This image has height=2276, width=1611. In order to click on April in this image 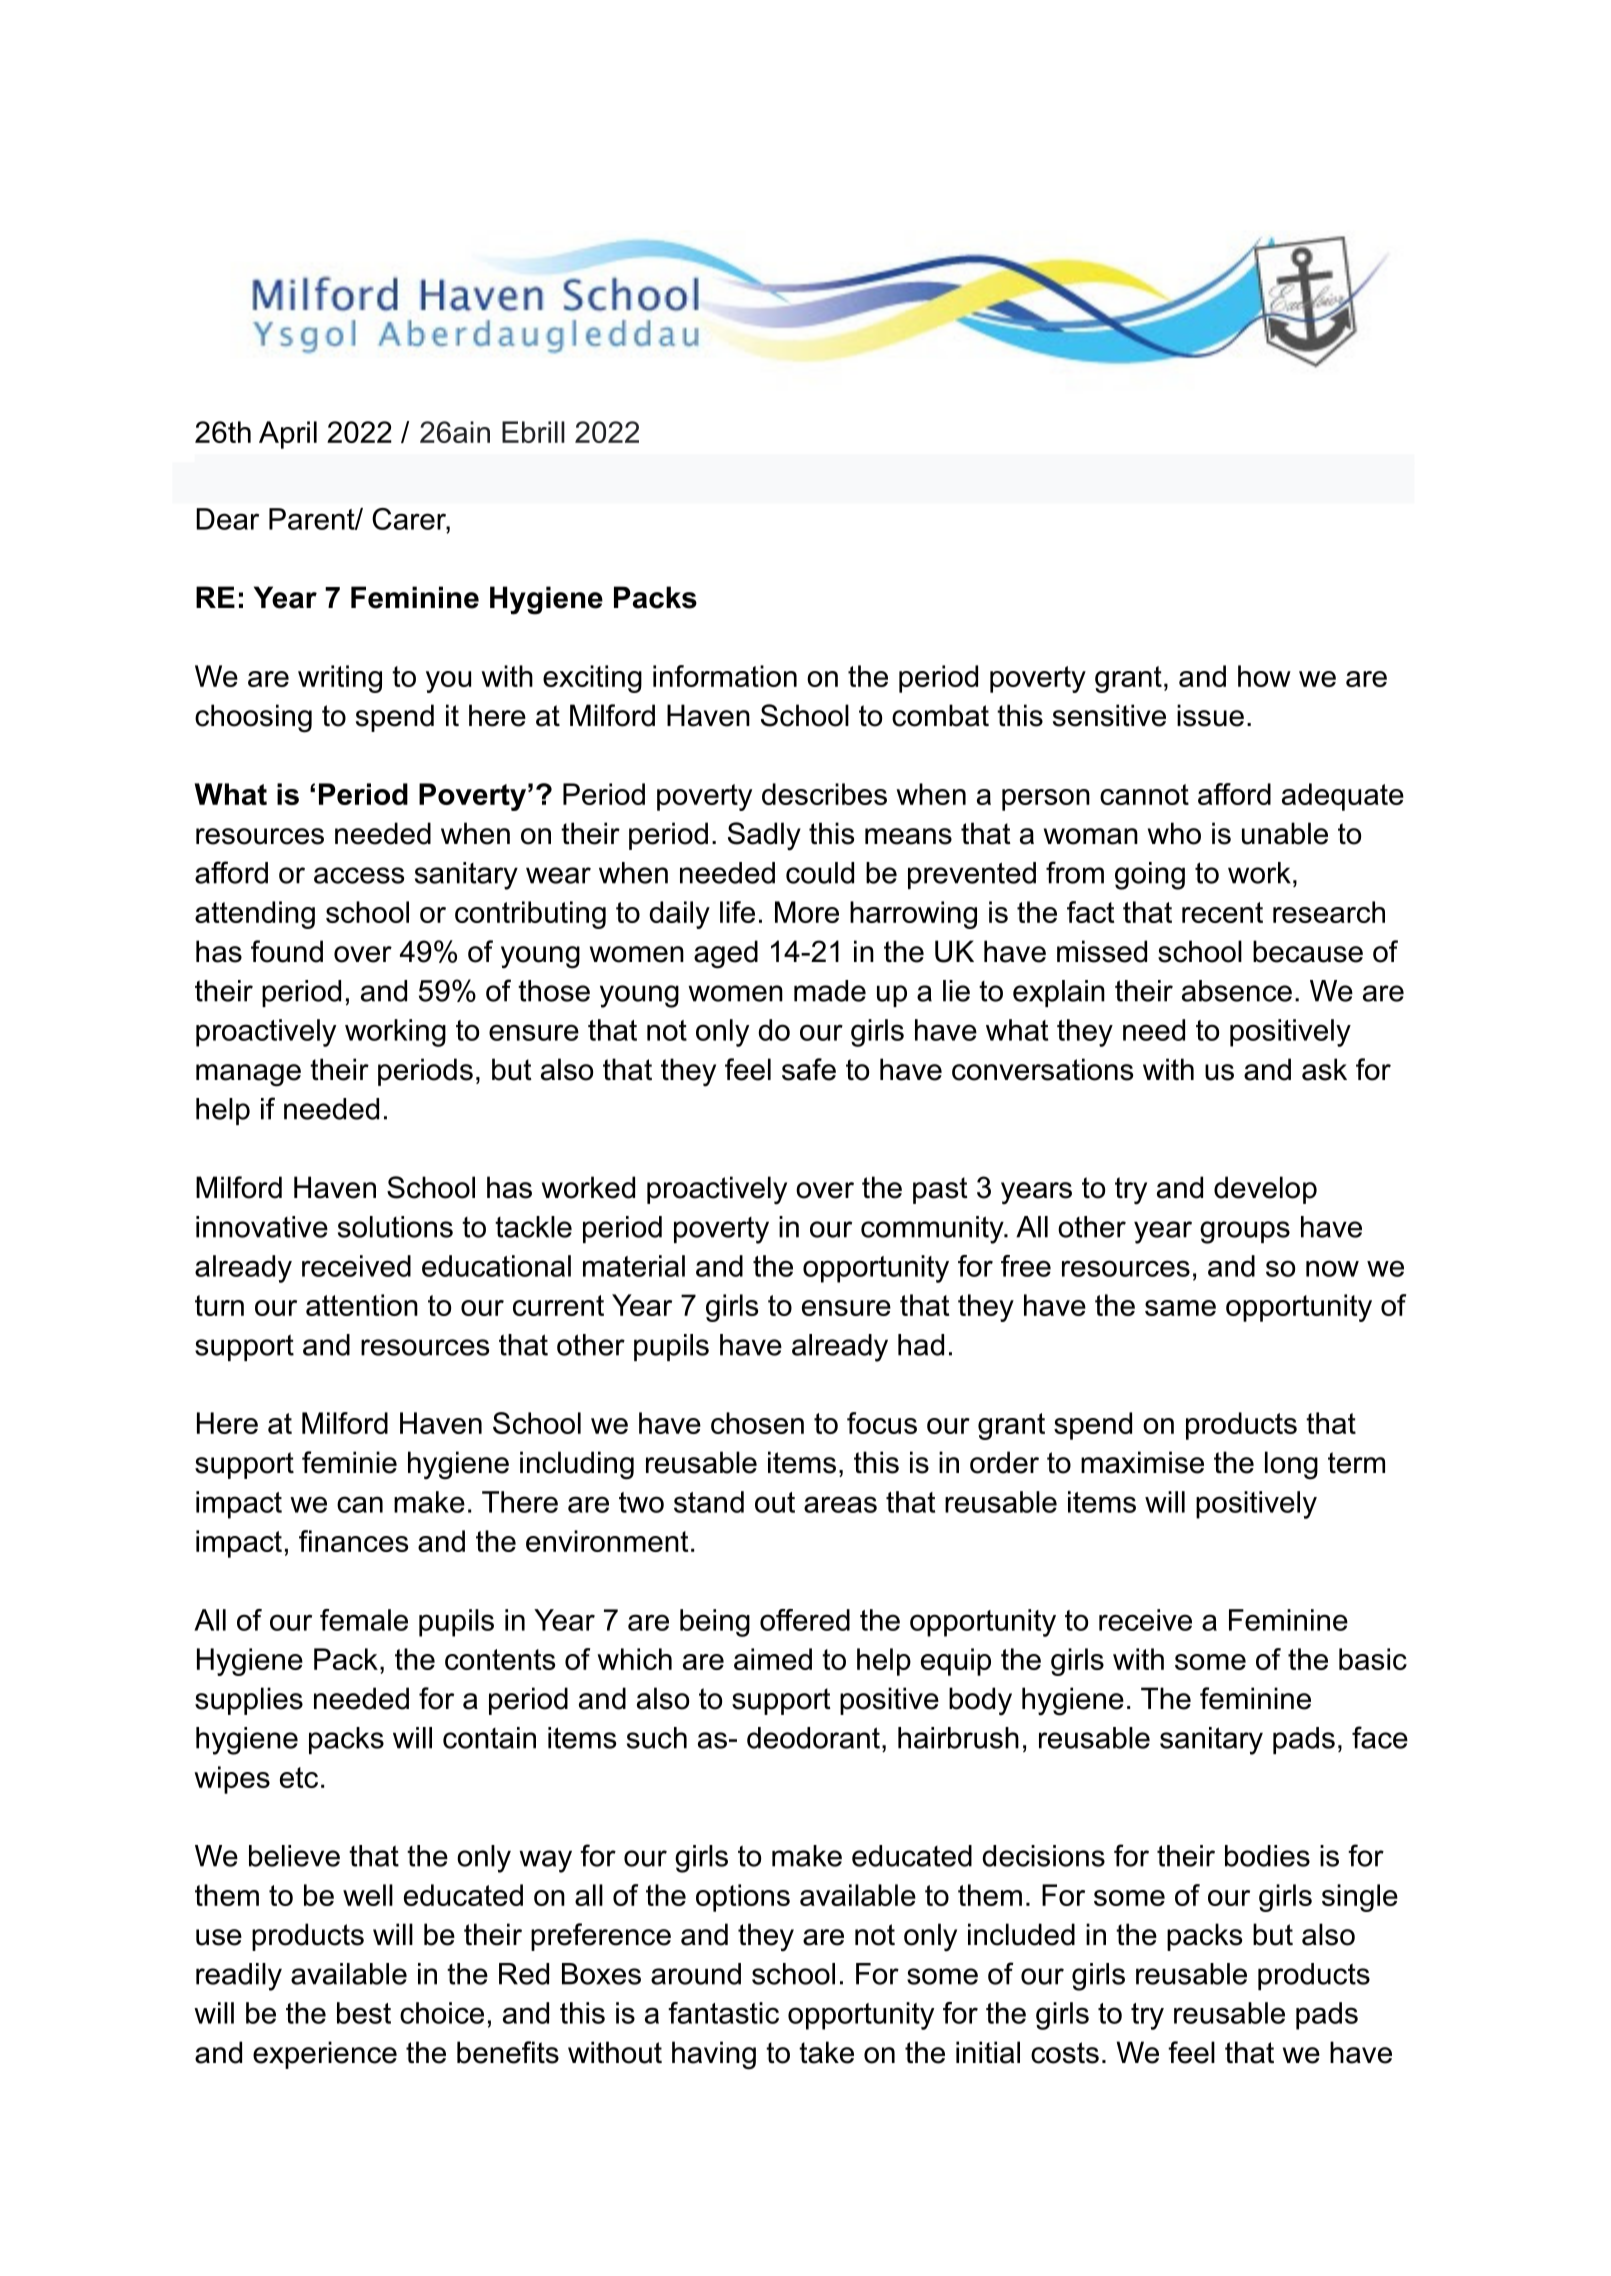, I will do `click(288, 435)`.
